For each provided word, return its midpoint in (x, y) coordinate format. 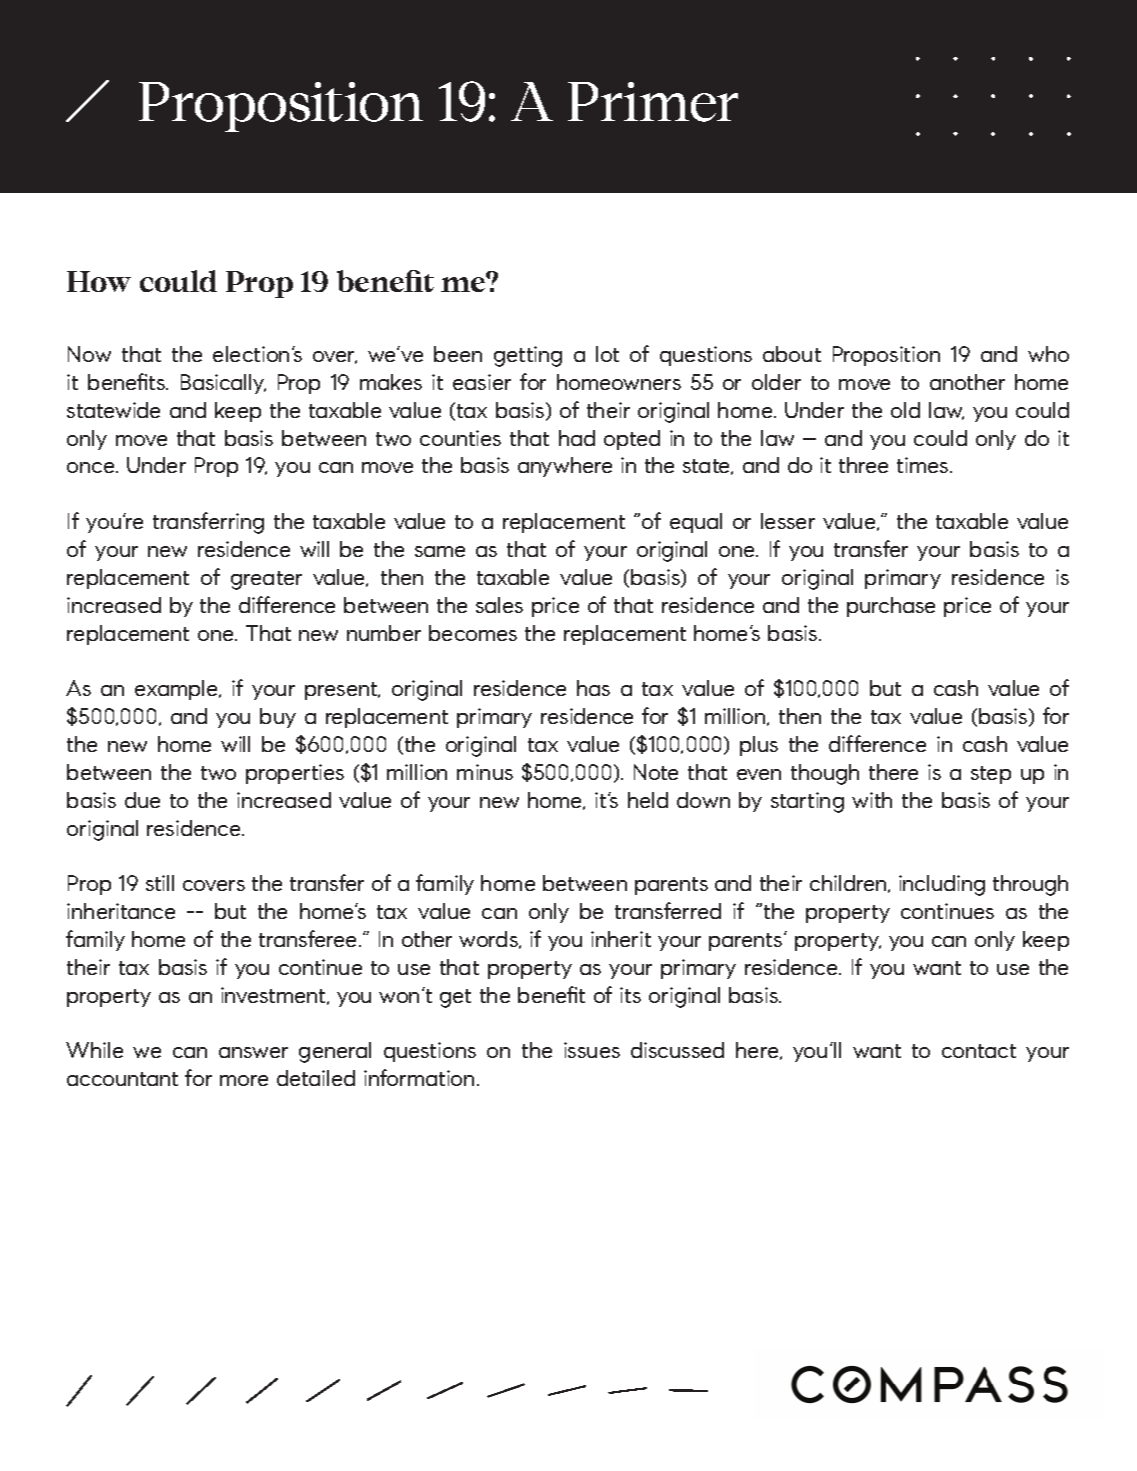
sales (499, 605)
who (1048, 354)
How (99, 281)
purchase (891, 607)
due (142, 800)
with (872, 800)
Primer (653, 102)
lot (607, 354)
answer (253, 1052)
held (648, 800)
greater (266, 580)
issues (592, 1050)
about (792, 354)
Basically (223, 384)
